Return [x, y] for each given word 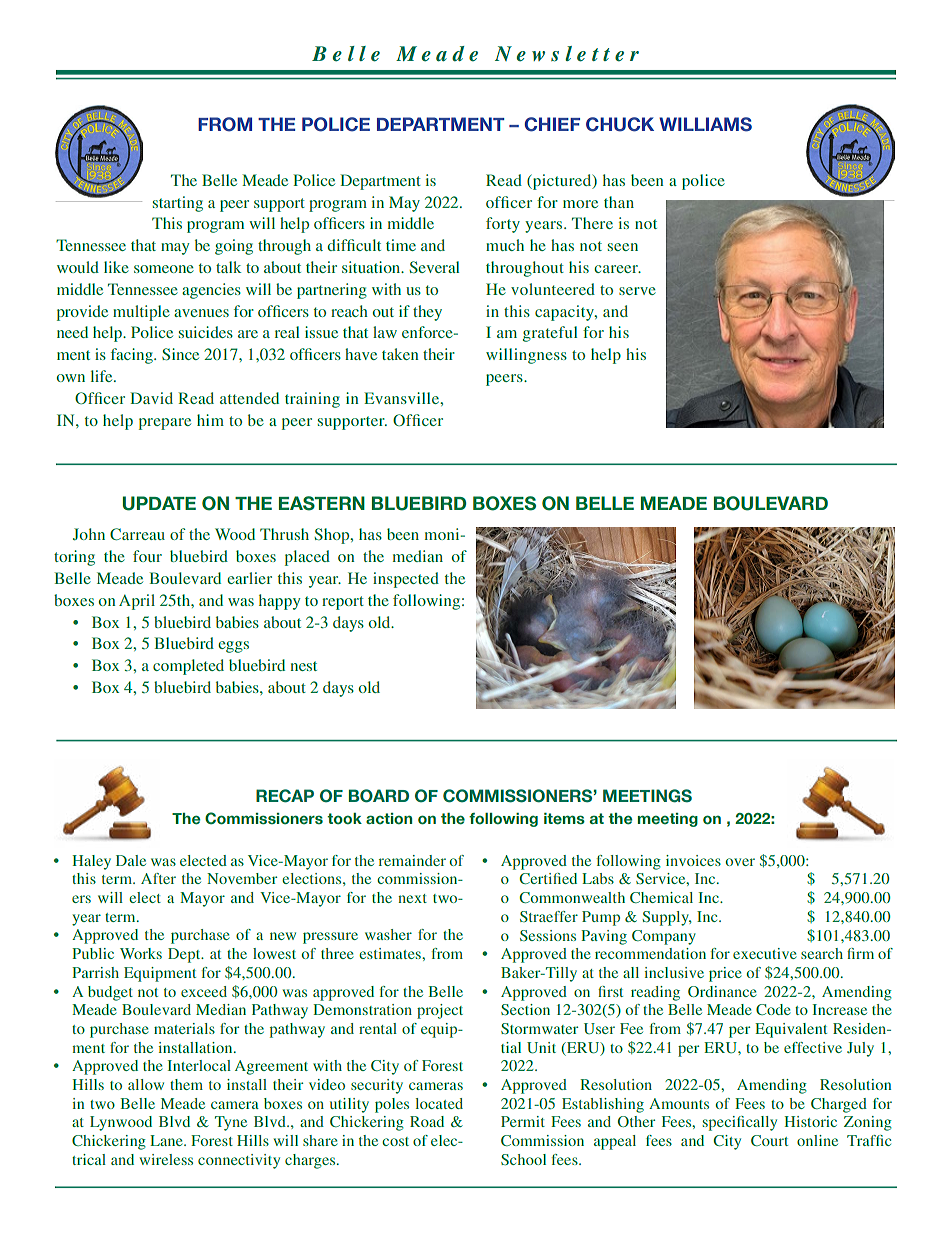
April [137, 602]
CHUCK [620, 124]
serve [637, 291]
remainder [412, 860]
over [740, 862]
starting [178, 204]
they [427, 313]
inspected [406, 580]
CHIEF [552, 124]
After [158, 878]
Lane [167, 1140]
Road [427, 1121]
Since [180, 354]
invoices [693, 860]
